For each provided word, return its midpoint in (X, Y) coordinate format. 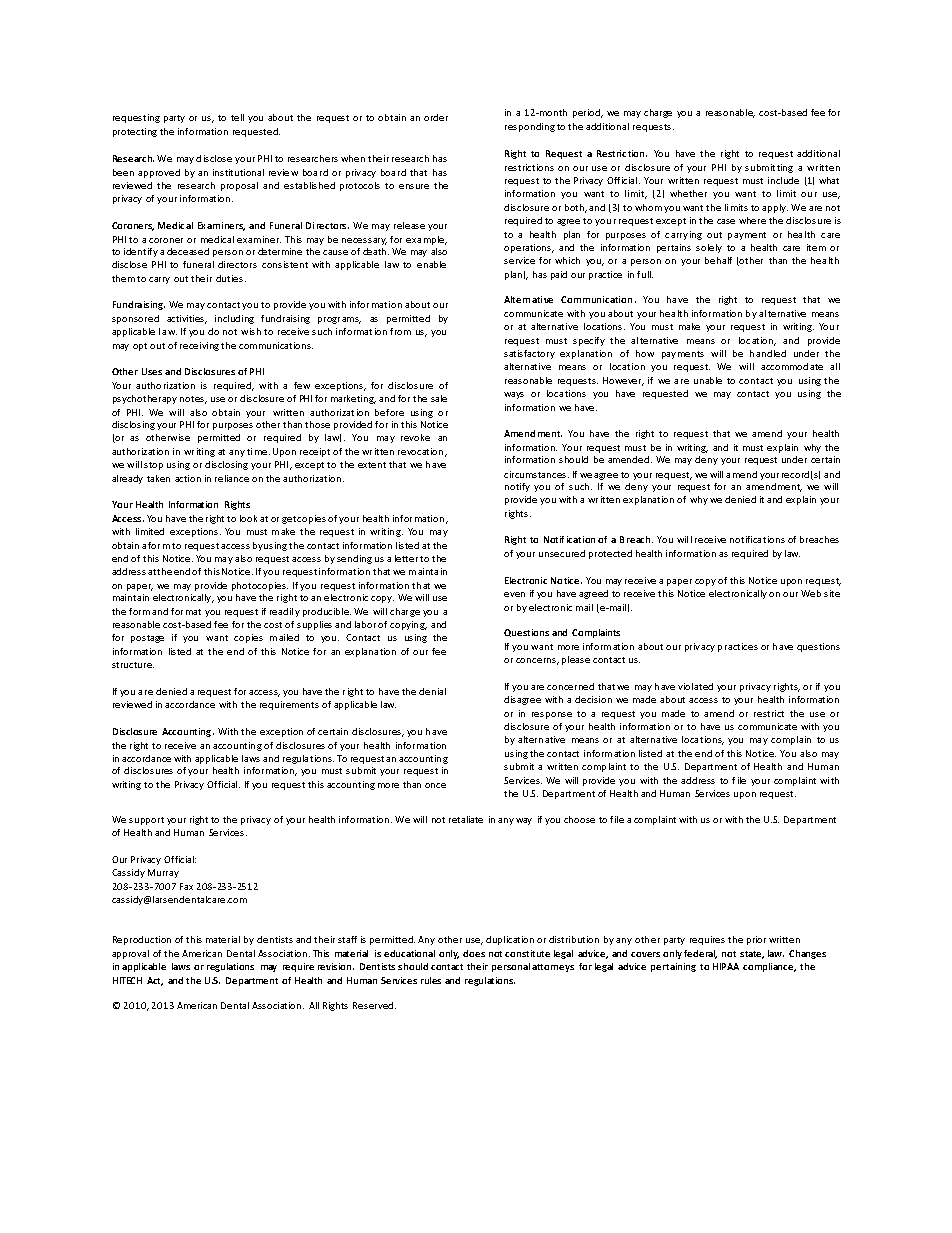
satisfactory (529, 354)
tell (237, 117)
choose (579, 819)
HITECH (127, 980)
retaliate (466, 819)
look (248, 518)
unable (708, 380)
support (146, 821)
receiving (199, 346)
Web (811, 593)
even (514, 594)
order (436, 117)
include (783, 180)
